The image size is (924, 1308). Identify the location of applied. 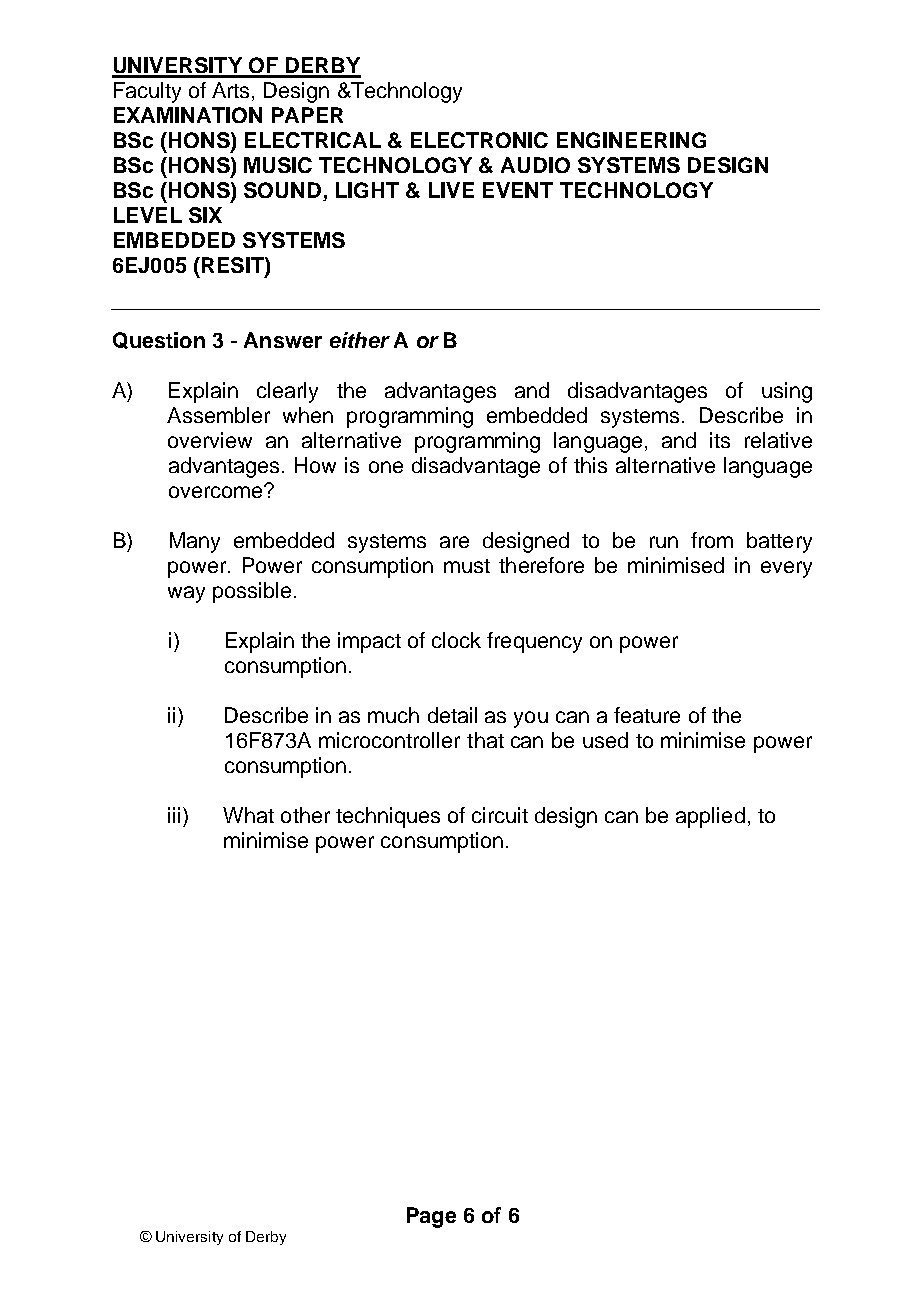
(710, 817).
